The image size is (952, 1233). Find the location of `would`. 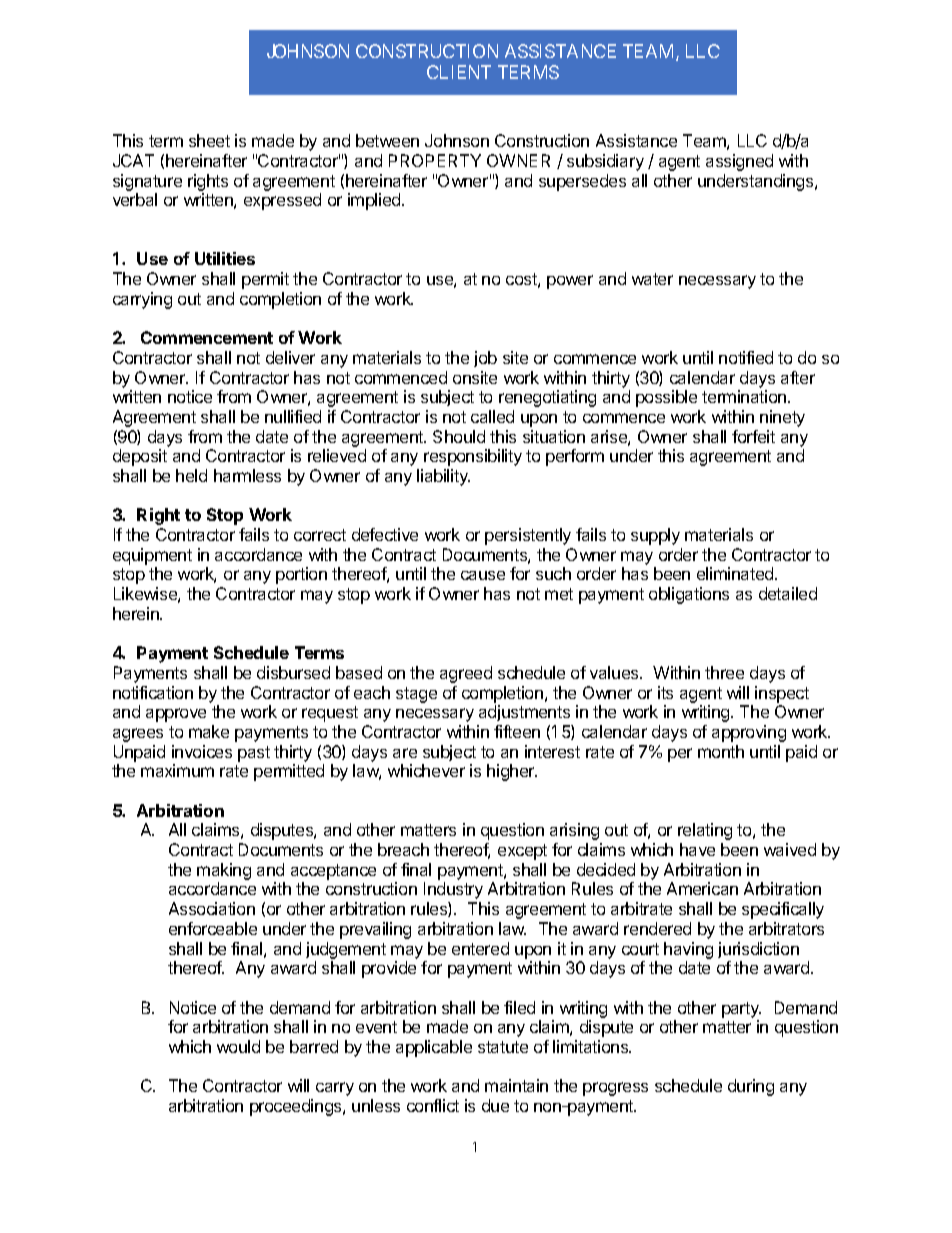

would is located at coordinates (238, 1046).
